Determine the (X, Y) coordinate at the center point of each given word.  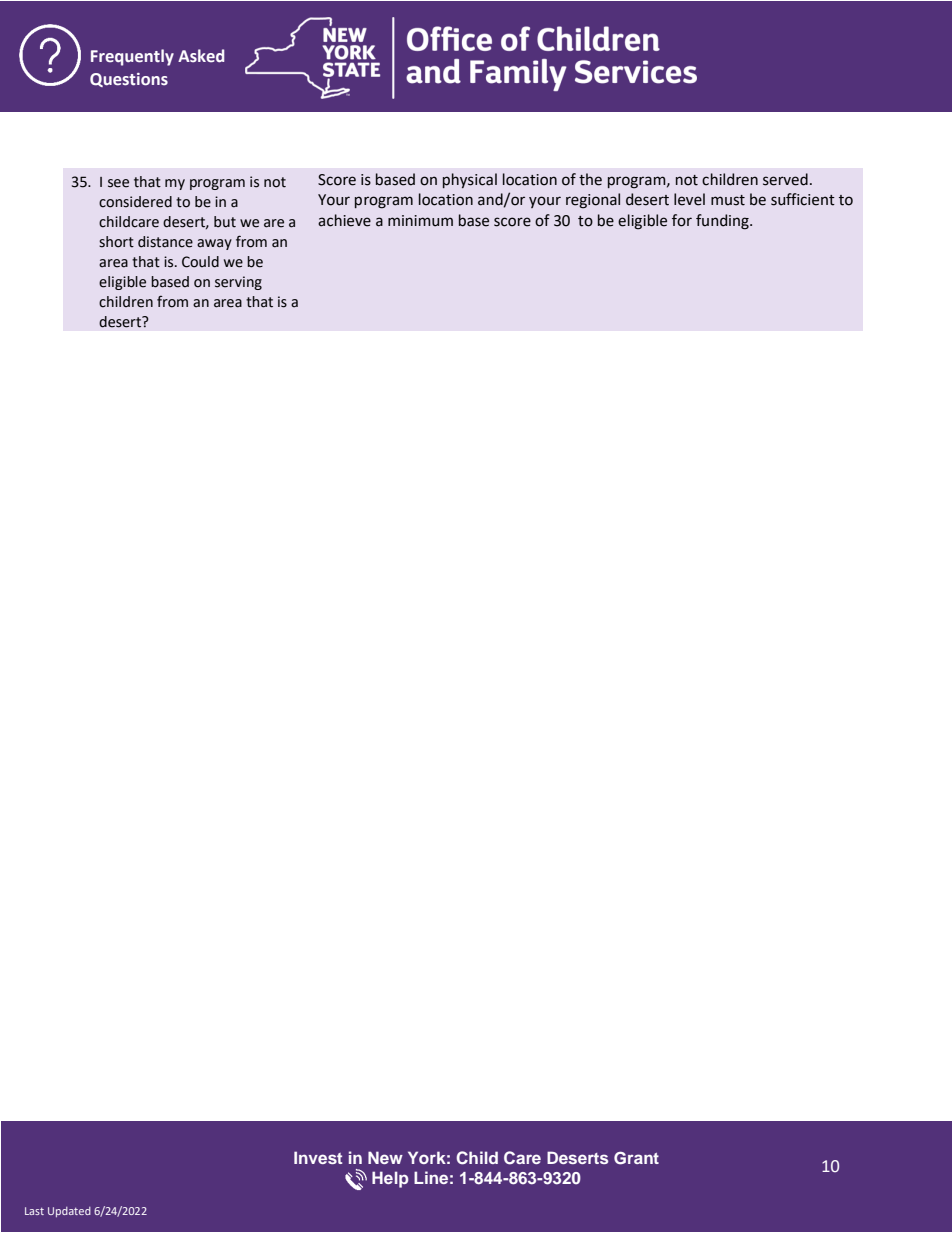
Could (200, 262)
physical (470, 180)
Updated (69, 1212)
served (785, 179)
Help (390, 1179)
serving (238, 283)
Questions (129, 80)
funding (723, 222)
